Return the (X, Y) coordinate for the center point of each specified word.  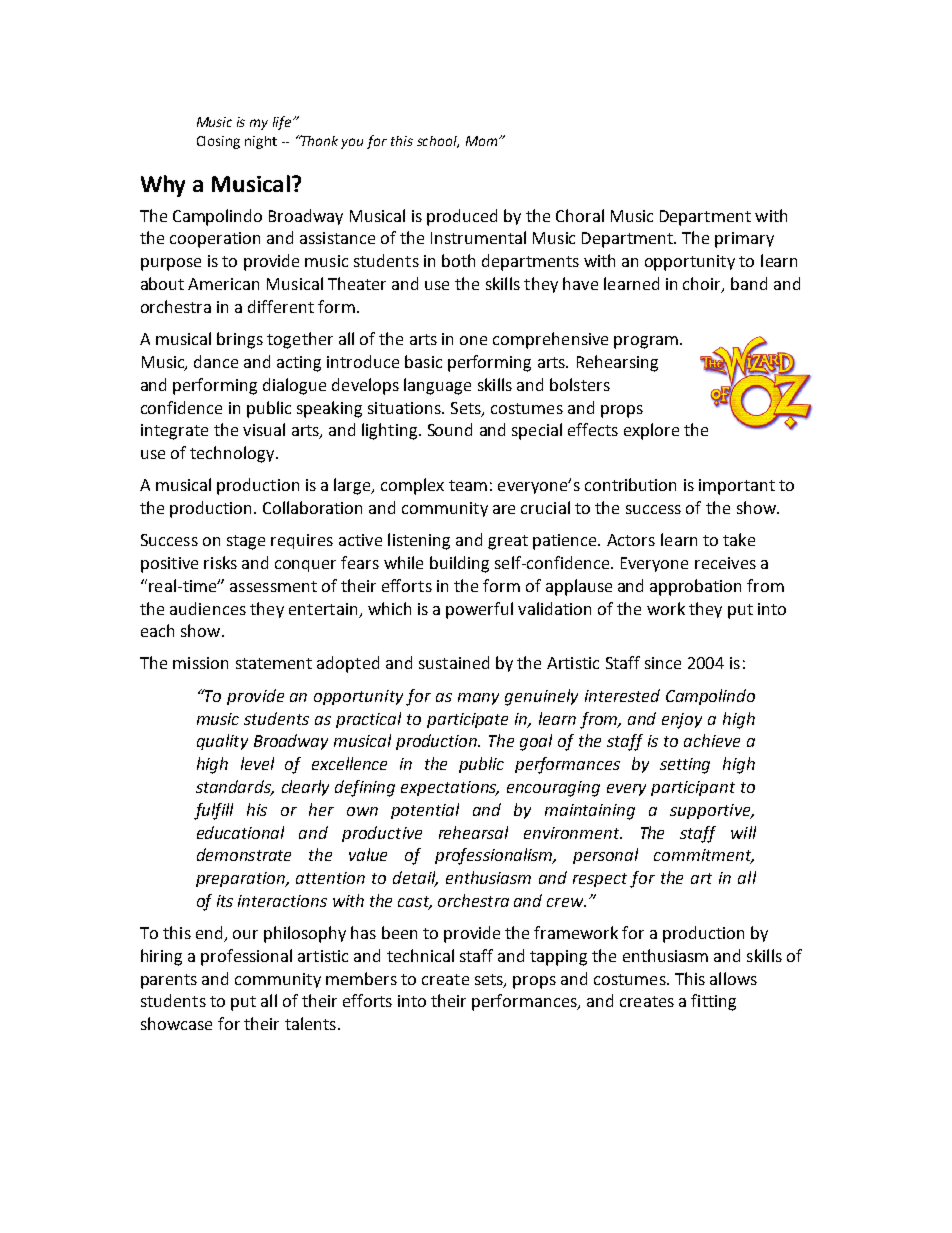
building (459, 564)
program (646, 342)
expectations (450, 788)
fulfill (213, 811)
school (438, 142)
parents (169, 981)
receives (725, 563)
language (437, 386)
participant (693, 788)
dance (216, 361)
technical (420, 955)
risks (220, 562)
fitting (713, 1002)
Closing (218, 142)
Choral (580, 215)
